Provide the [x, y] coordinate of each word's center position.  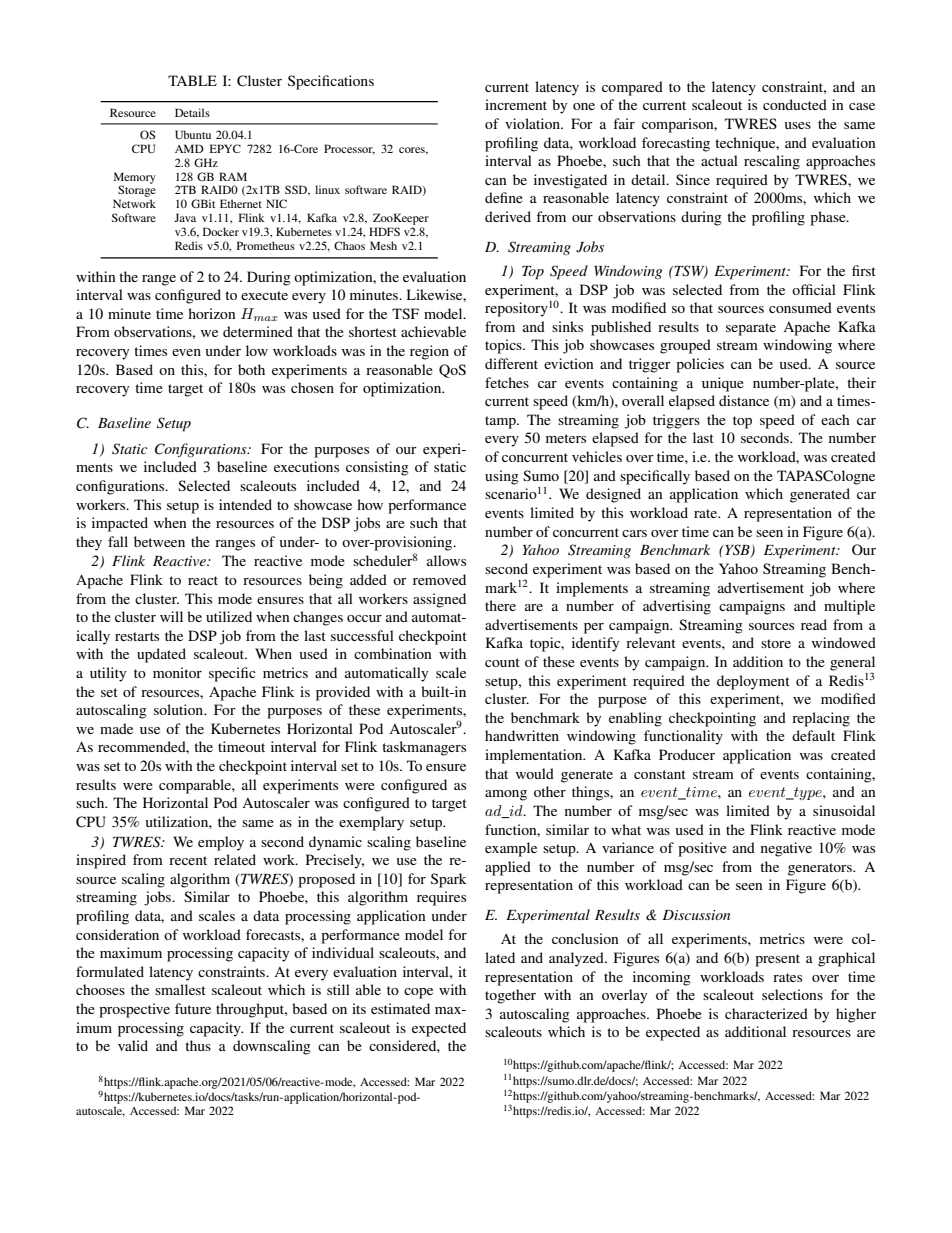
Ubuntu [193, 134]
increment [516, 104]
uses [798, 125]
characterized [766, 1013]
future [193, 1008]
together [510, 996]
